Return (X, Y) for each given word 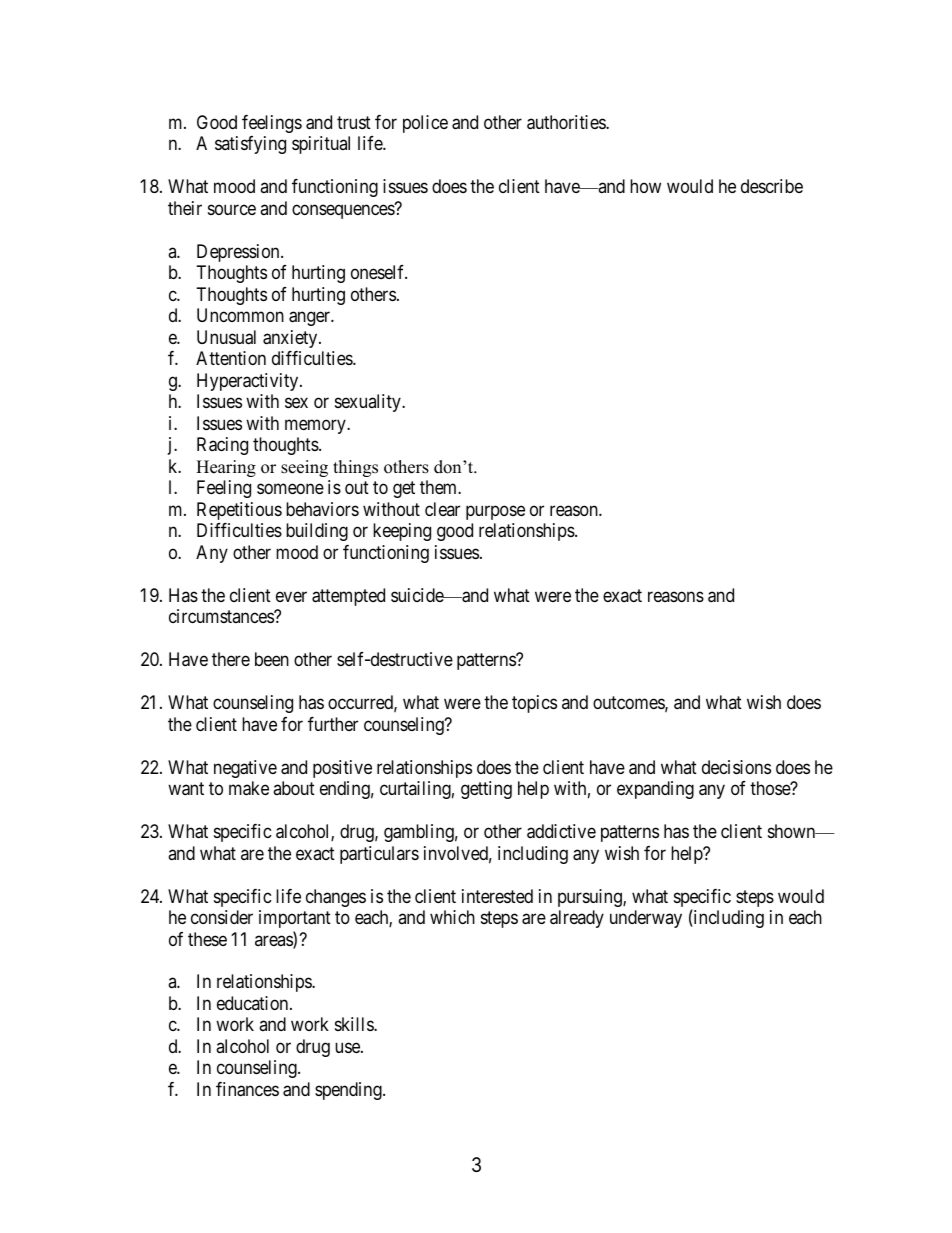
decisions (736, 767)
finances (247, 1089)
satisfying (250, 145)
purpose (495, 512)
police (425, 124)
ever (291, 596)
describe (772, 186)
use (348, 1047)
